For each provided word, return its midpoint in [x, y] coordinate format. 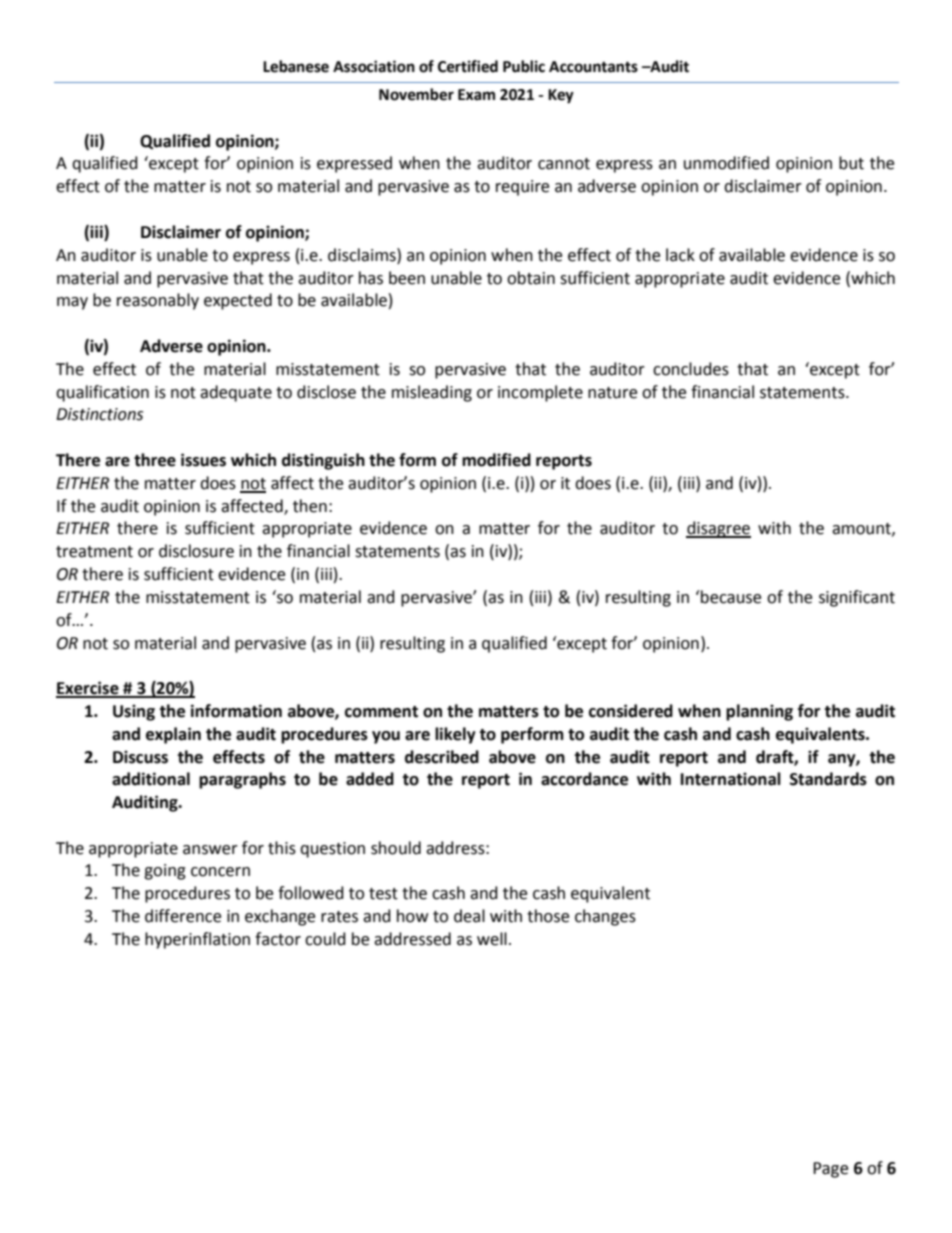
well [492, 939]
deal [469, 916]
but [851, 163]
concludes [691, 369]
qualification [102, 393]
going [165, 872]
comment [381, 712]
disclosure [196, 551]
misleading [432, 393]
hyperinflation [197, 940]
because [730, 597]
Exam [476, 95]
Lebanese [296, 66]
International [731, 779]
